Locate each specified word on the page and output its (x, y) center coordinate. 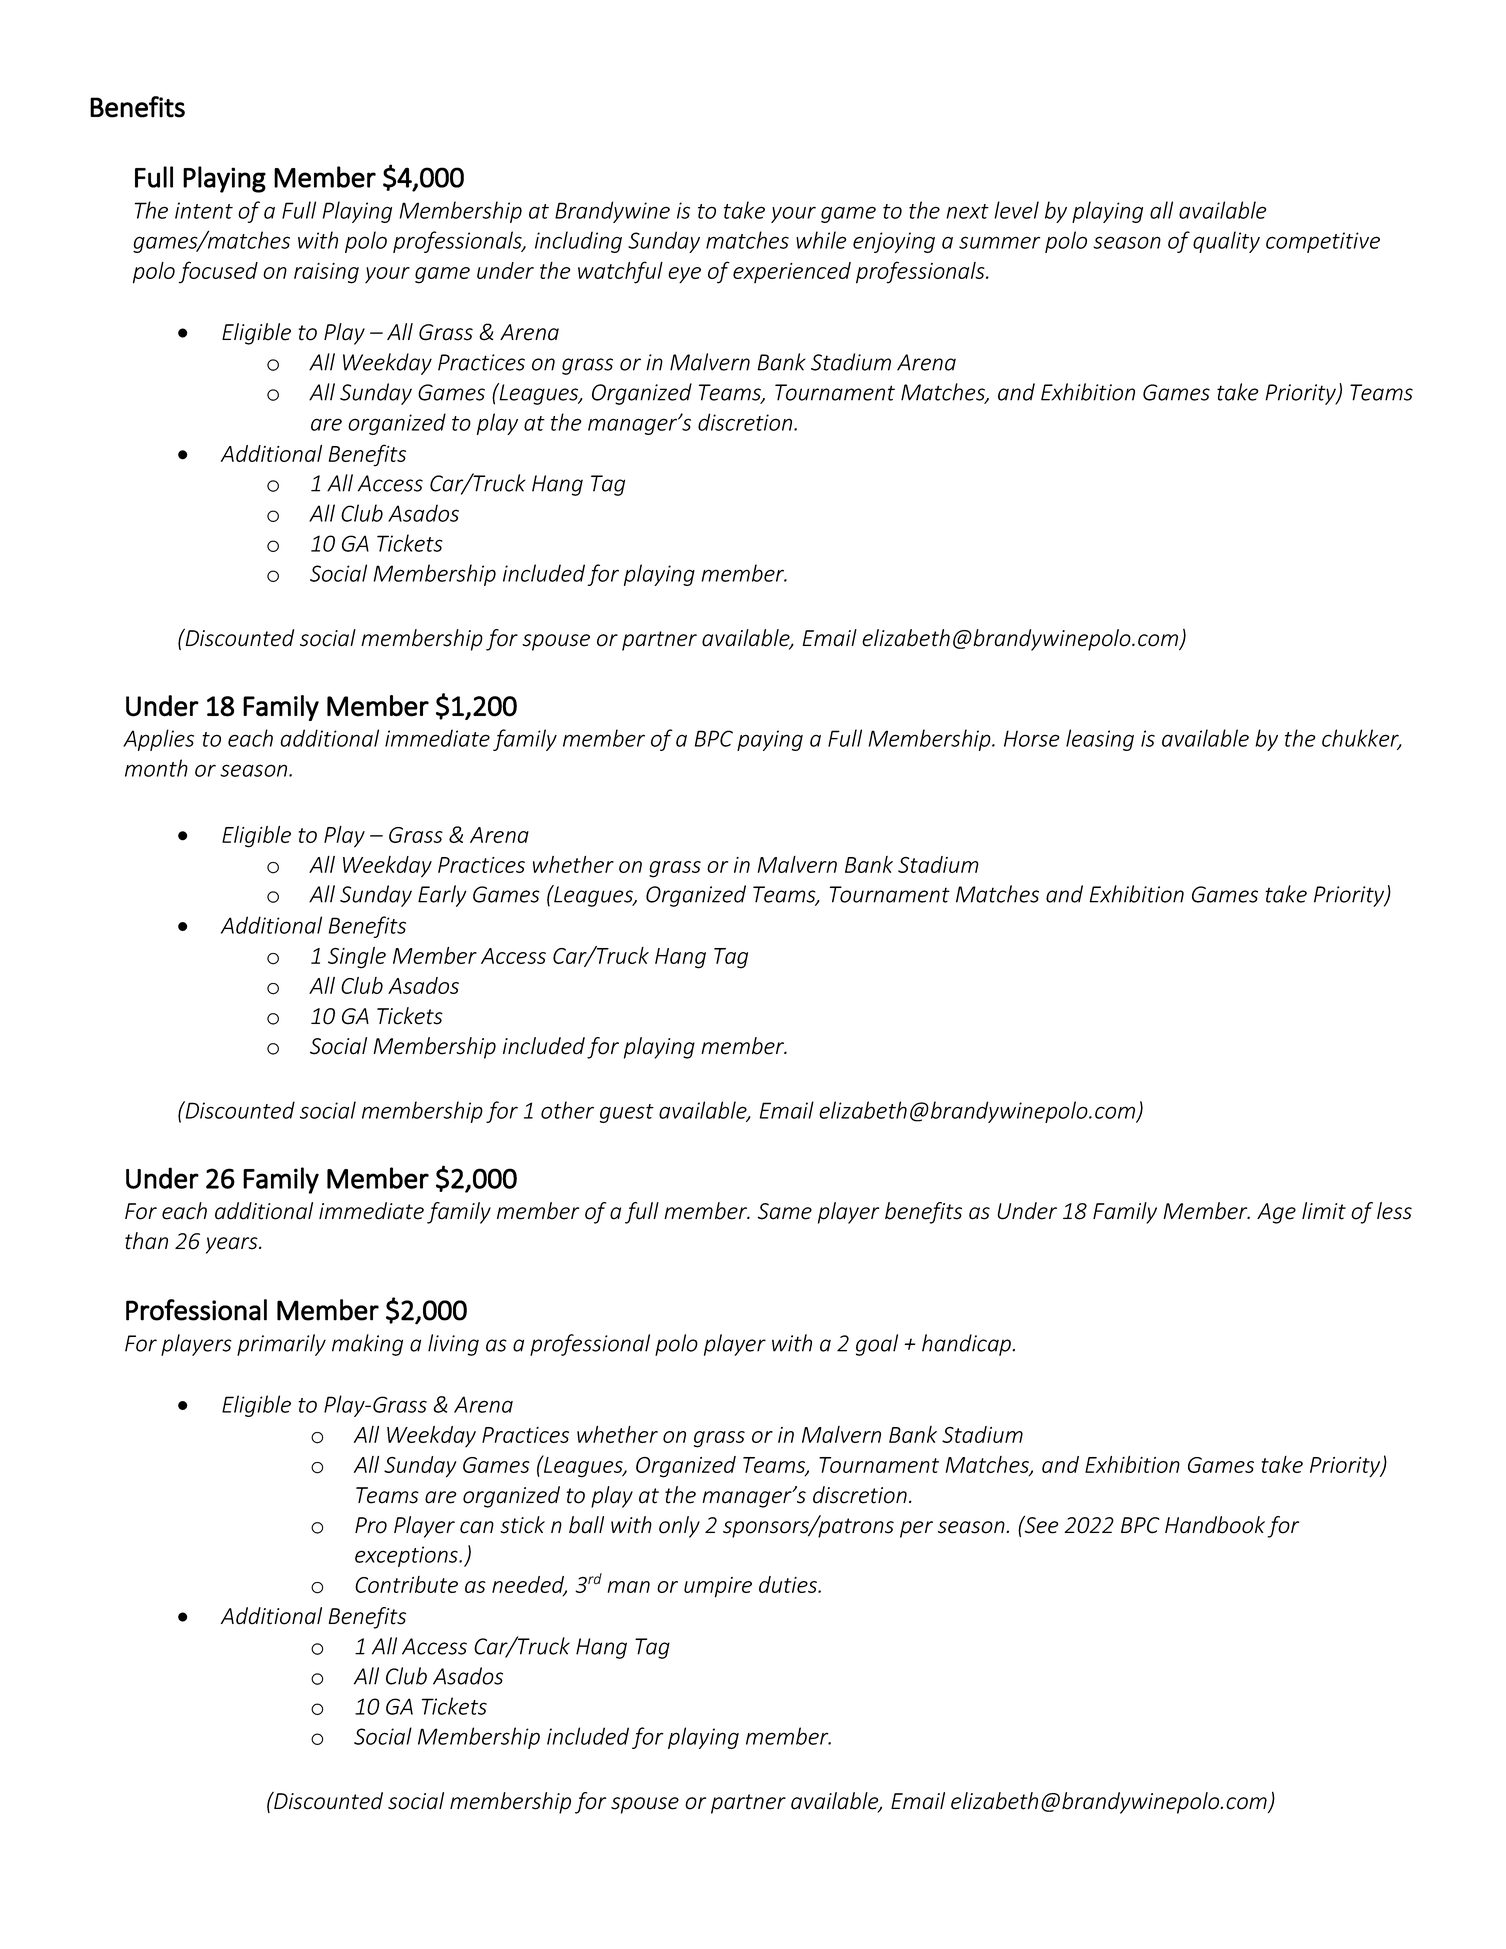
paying (770, 740)
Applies (158, 740)
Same (785, 1211)
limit (1324, 1211)
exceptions (407, 1556)
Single (357, 958)
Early (442, 896)
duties (789, 1584)
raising (326, 273)
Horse (1032, 738)
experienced (792, 272)
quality (1226, 242)
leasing (1100, 740)
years (233, 1245)
